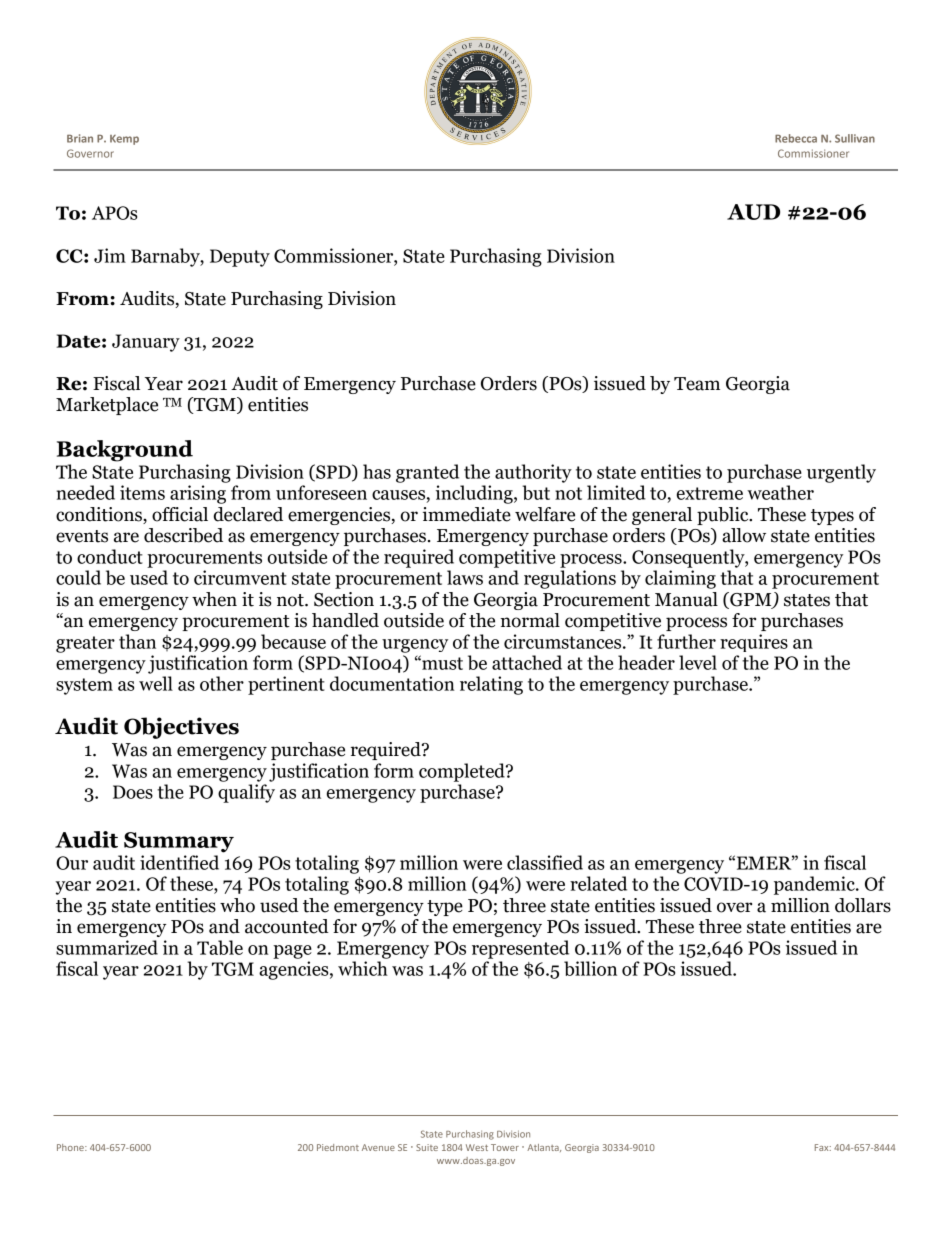 Image resolution: width=952 pixels, height=1233 pixels. What do you see at coordinates (505, 1147) in the screenshot?
I see `Tower` at bounding box center [505, 1147].
